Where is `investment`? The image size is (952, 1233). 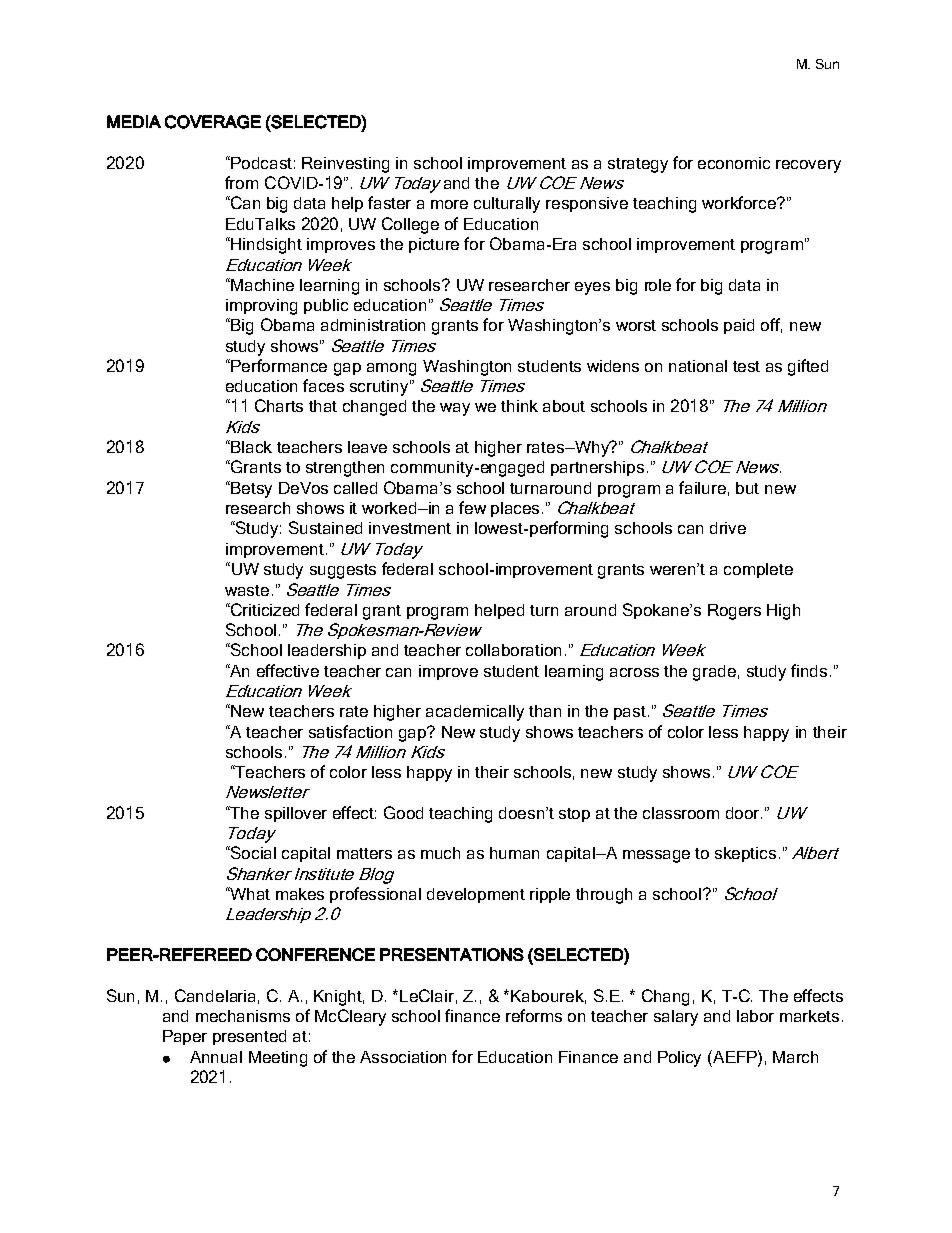
investment is located at coordinates (410, 528).
